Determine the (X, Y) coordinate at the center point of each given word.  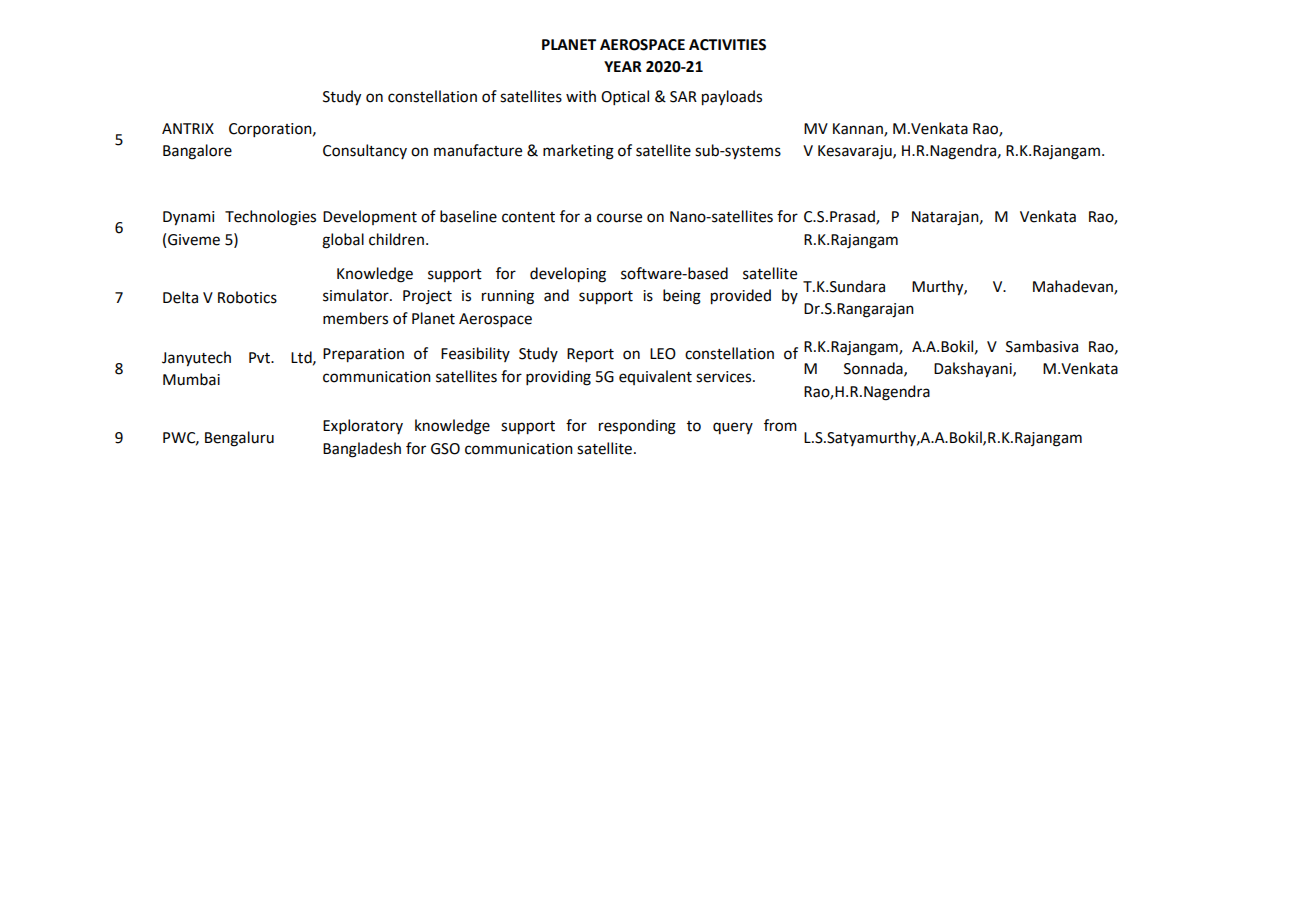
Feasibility (475, 354)
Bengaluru (239, 439)
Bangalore (197, 152)
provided (741, 297)
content (528, 217)
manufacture (478, 150)
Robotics (247, 297)
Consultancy (365, 151)
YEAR (623, 66)
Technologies (270, 218)
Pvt (260, 358)
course (619, 218)
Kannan (859, 129)
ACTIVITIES (727, 45)
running (508, 297)
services (725, 377)
